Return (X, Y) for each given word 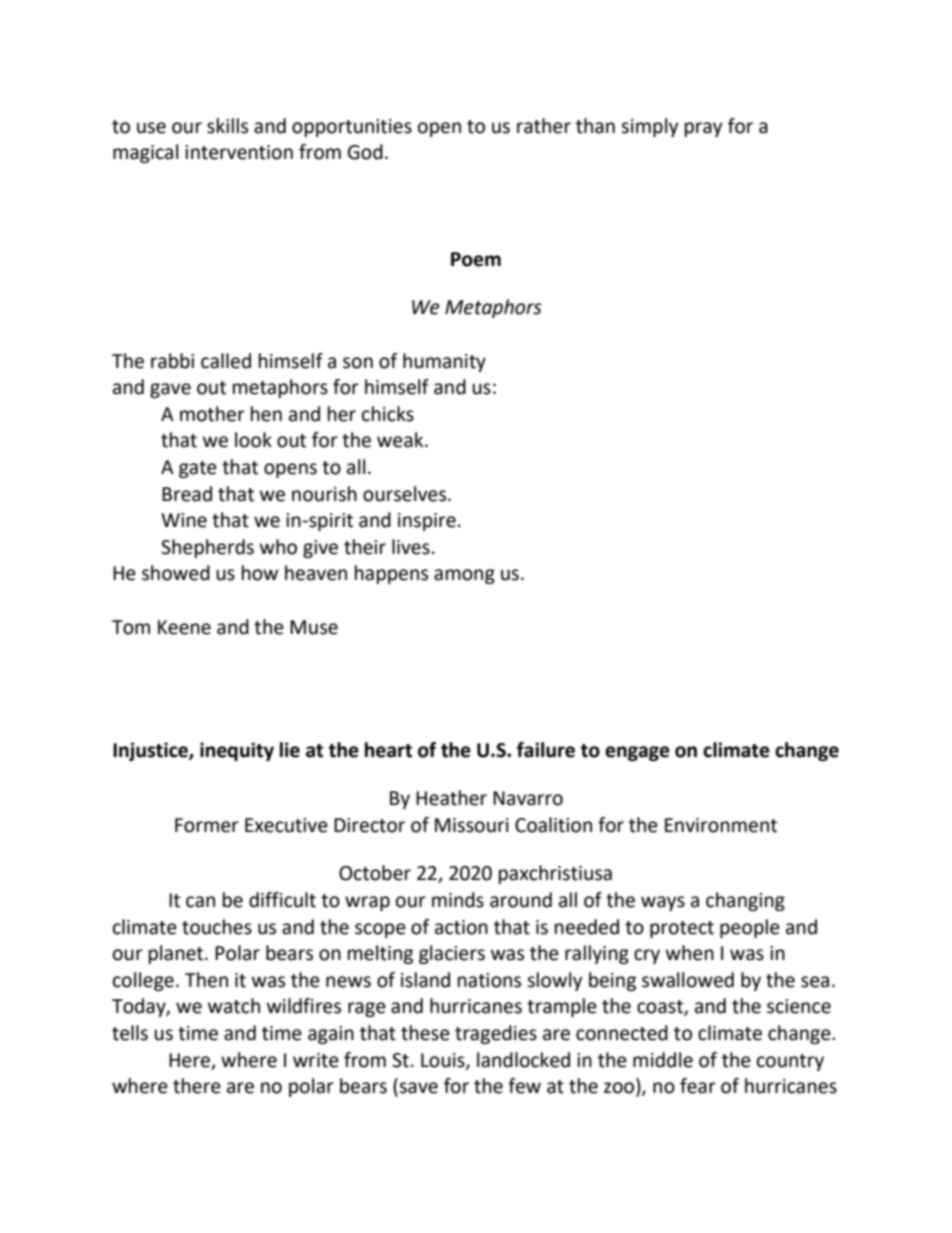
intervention (239, 152)
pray (704, 129)
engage (637, 753)
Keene (184, 627)
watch (234, 1006)
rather (544, 126)
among (464, 576)
